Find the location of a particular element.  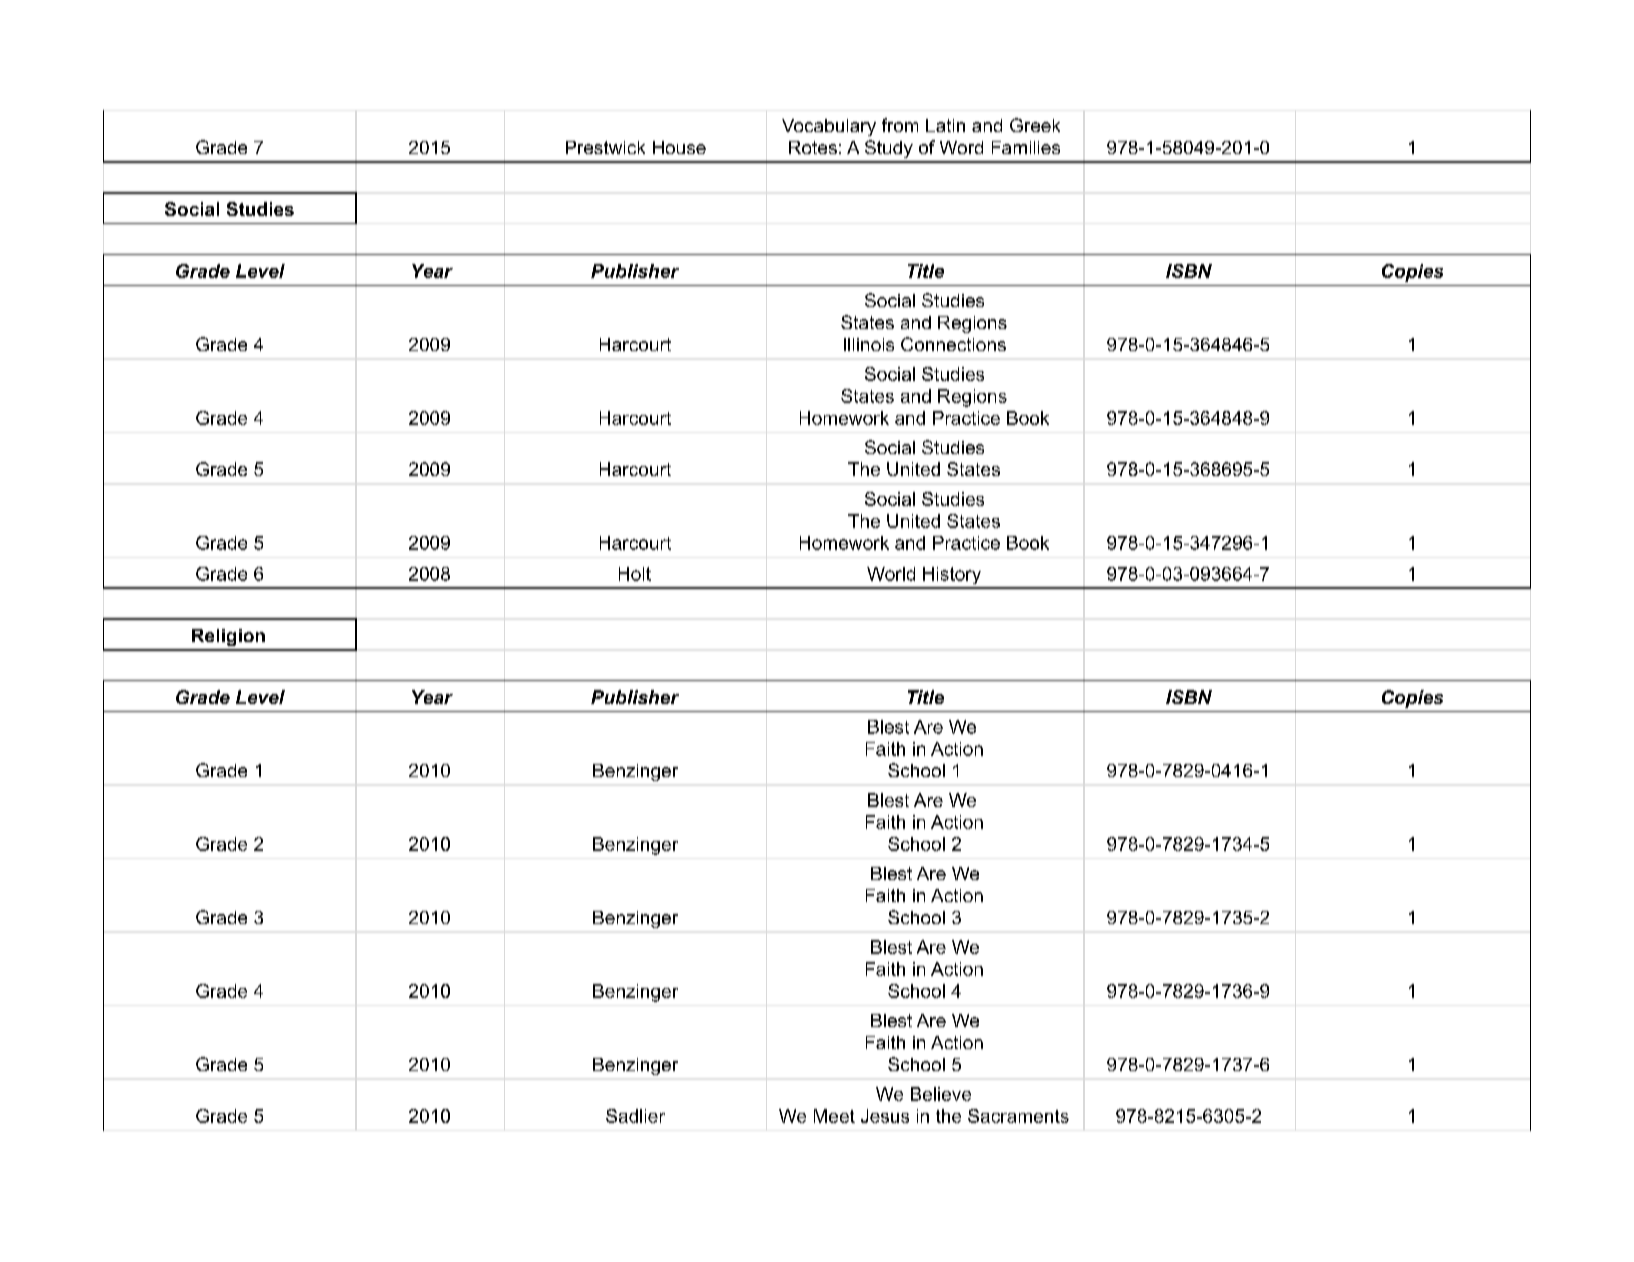

Word is located at coordinates (961, 147).
